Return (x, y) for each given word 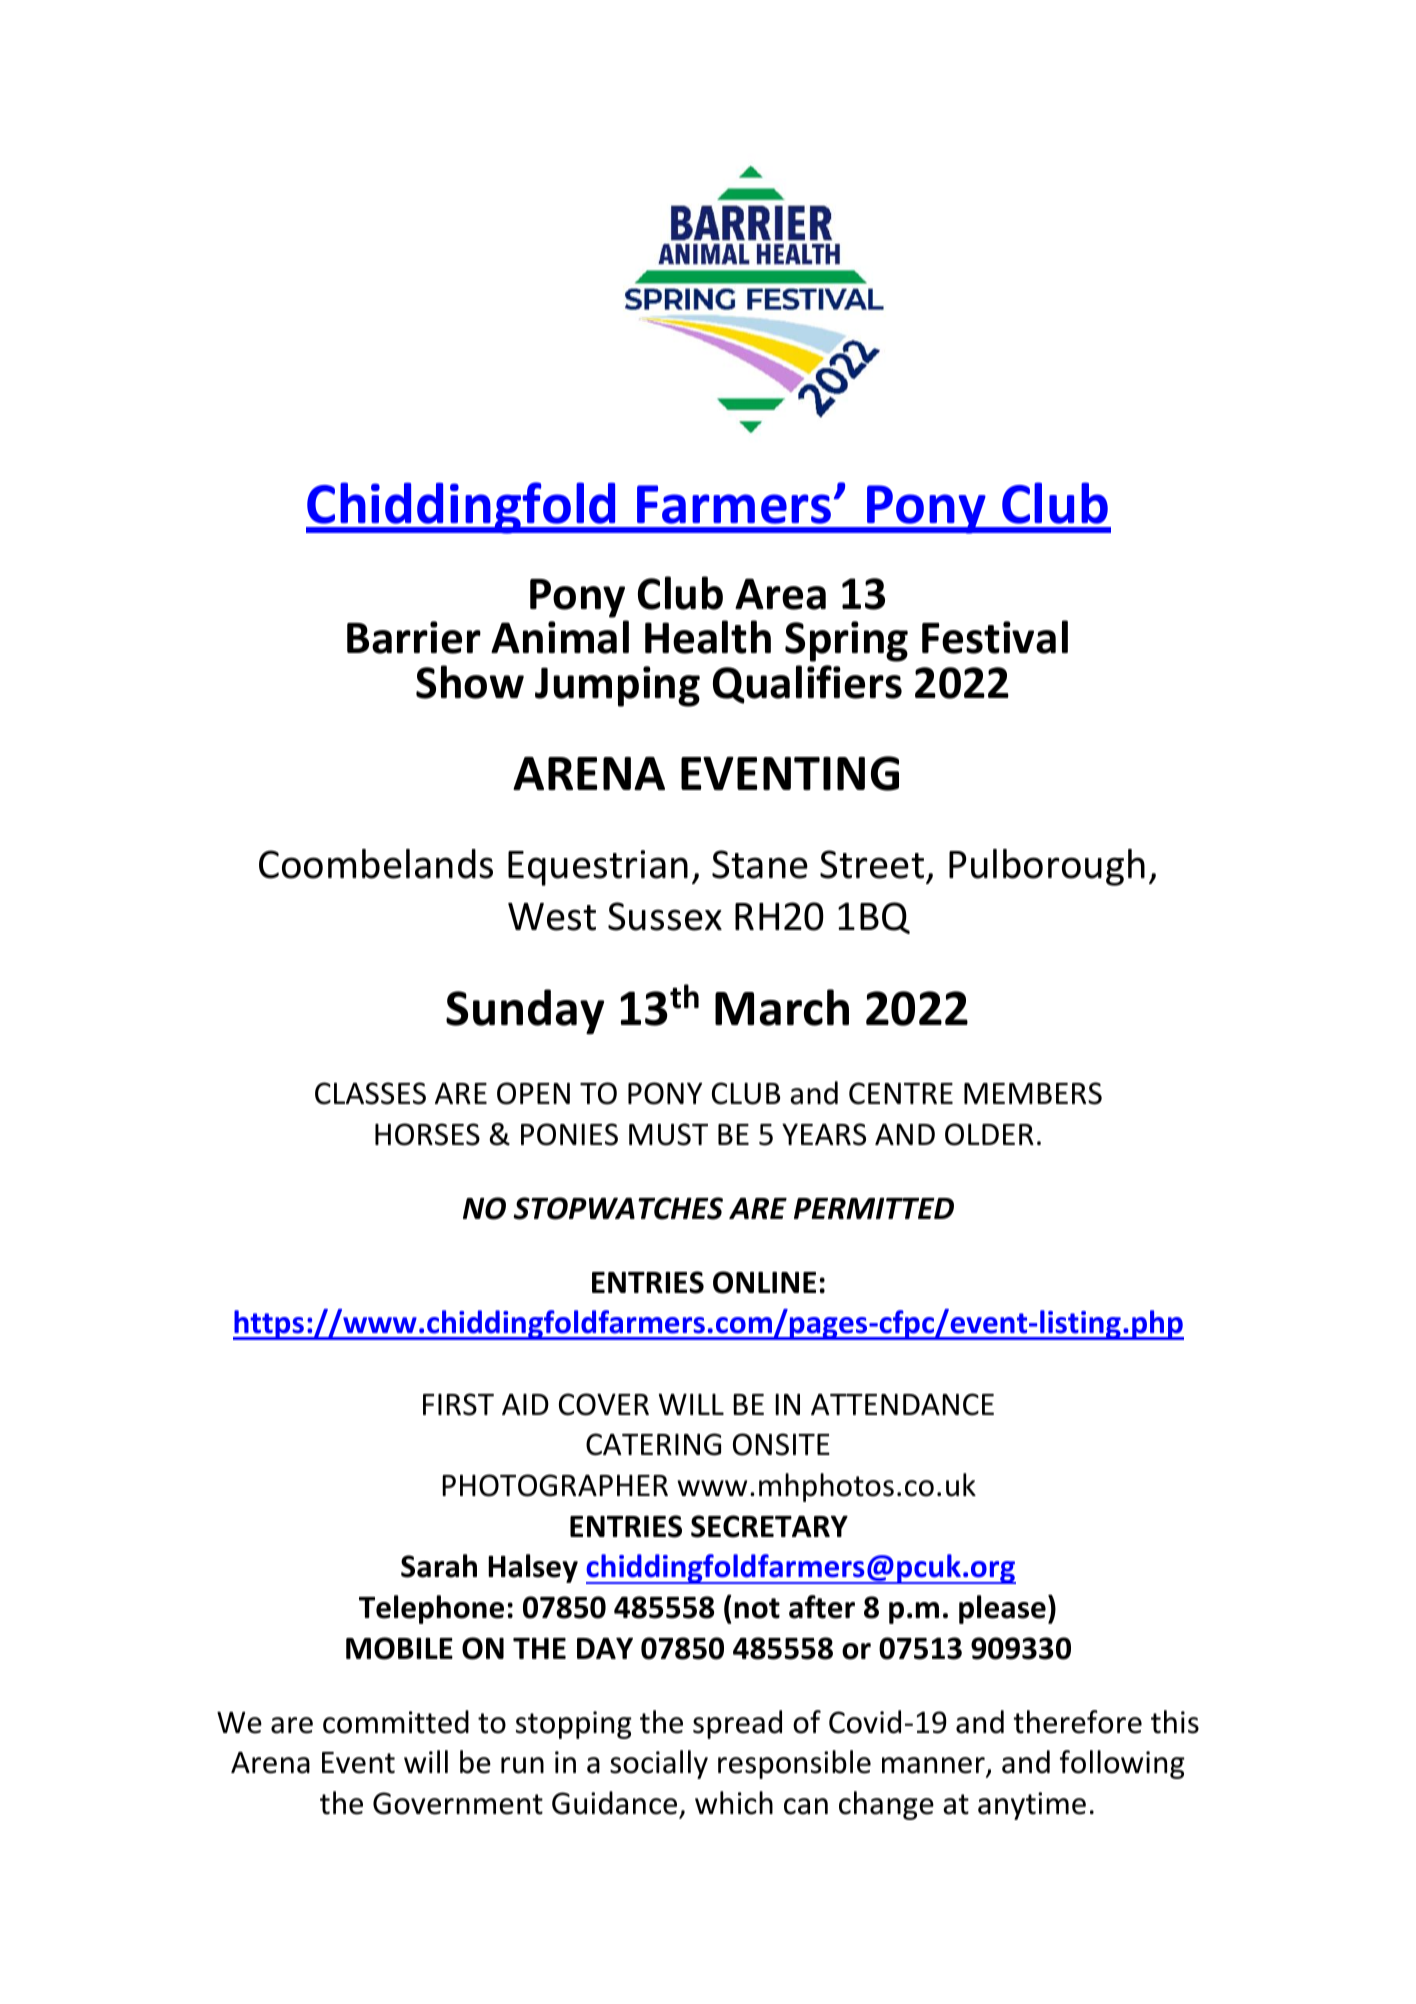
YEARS (824, 1134)
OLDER (989, 1134)
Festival (995, 637)
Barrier (414, 637)
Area (780, 594)
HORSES (427, 1134)
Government (458, 1803)
